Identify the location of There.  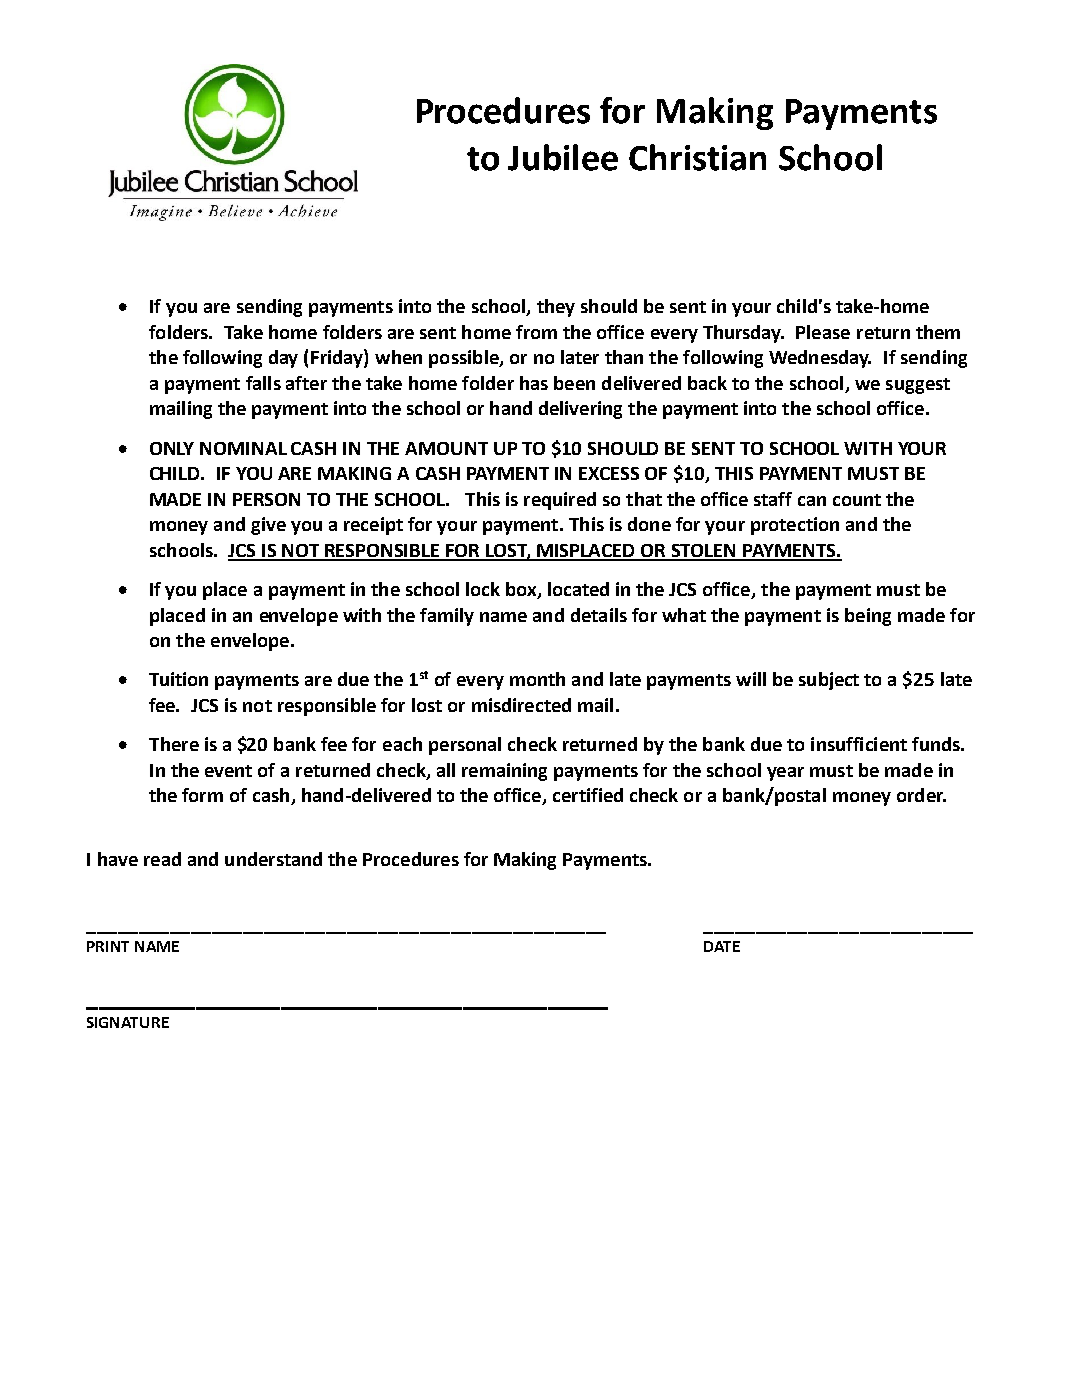
(174, 744).
